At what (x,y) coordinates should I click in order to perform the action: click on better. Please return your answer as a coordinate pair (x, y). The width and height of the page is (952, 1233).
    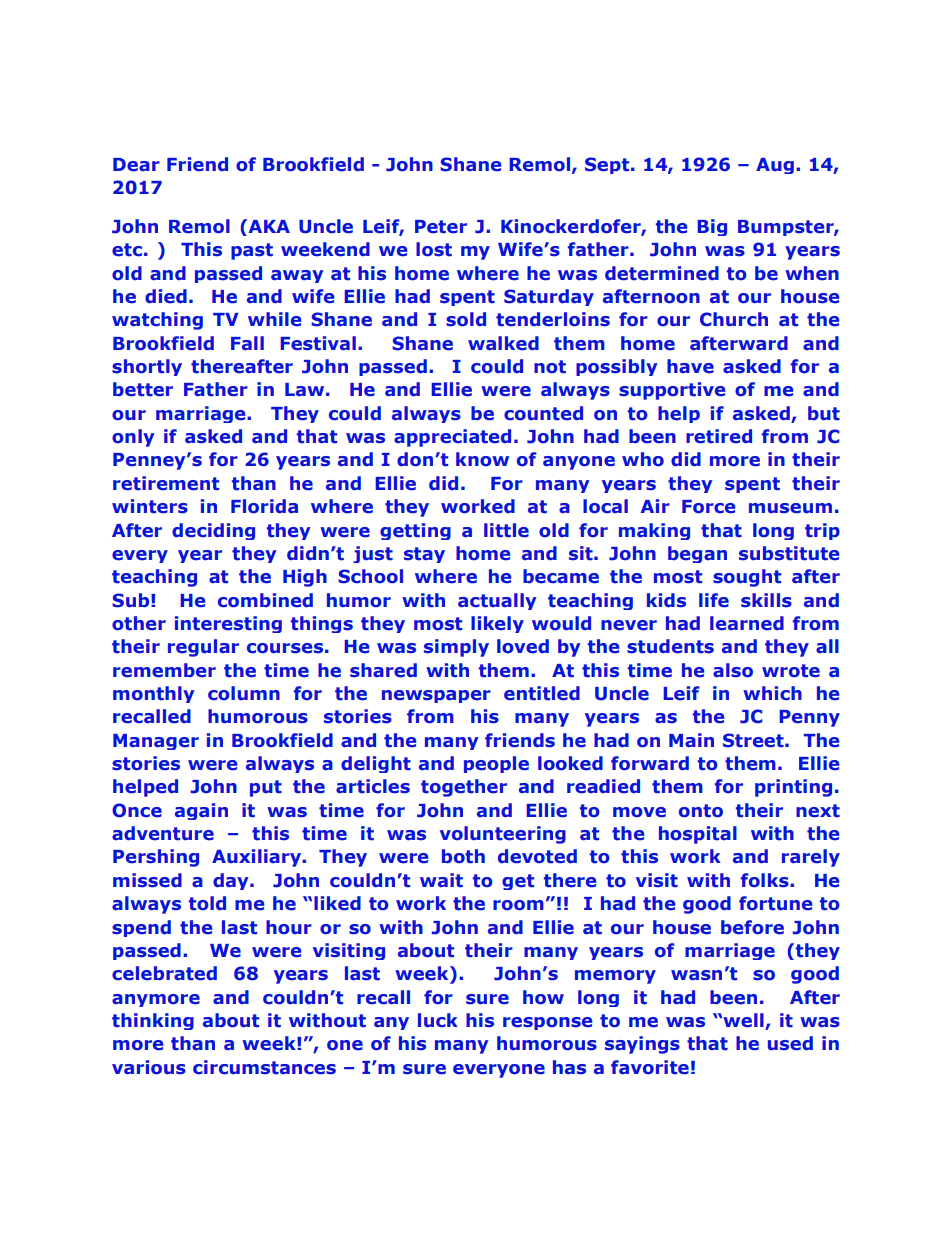
    Looking at the image, I should click on (143, 389).
